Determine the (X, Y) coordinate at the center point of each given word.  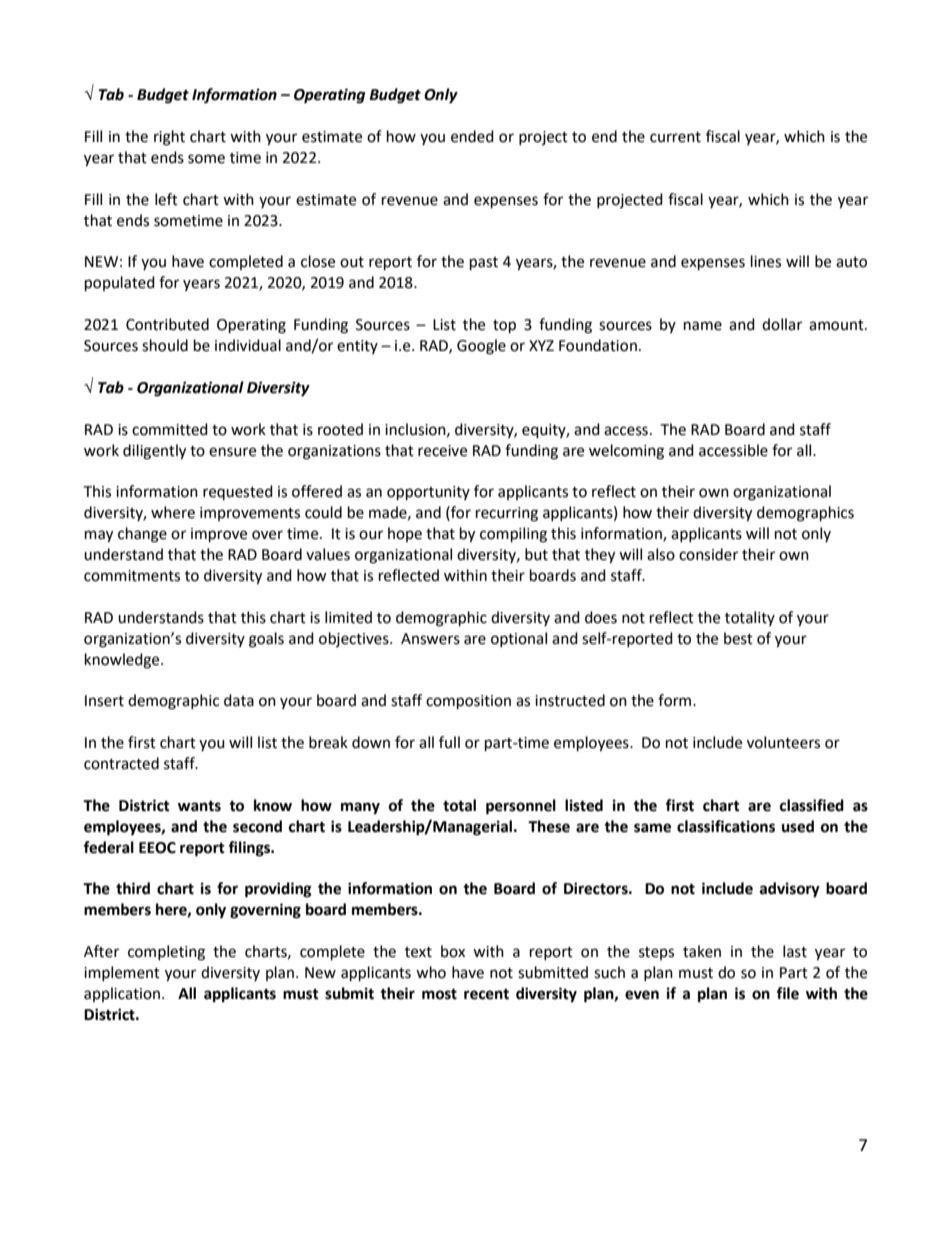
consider (708, 554)
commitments (132, 576)
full (449, 742)
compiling (513, 535)
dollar (782, 324)
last (795, 951)
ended (472, 136)
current (675, 137)
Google (481, 347)
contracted (121, 763)
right (169, 138)
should (165, 345)
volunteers (783, 742)
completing (166, 953)
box (453, 951)
